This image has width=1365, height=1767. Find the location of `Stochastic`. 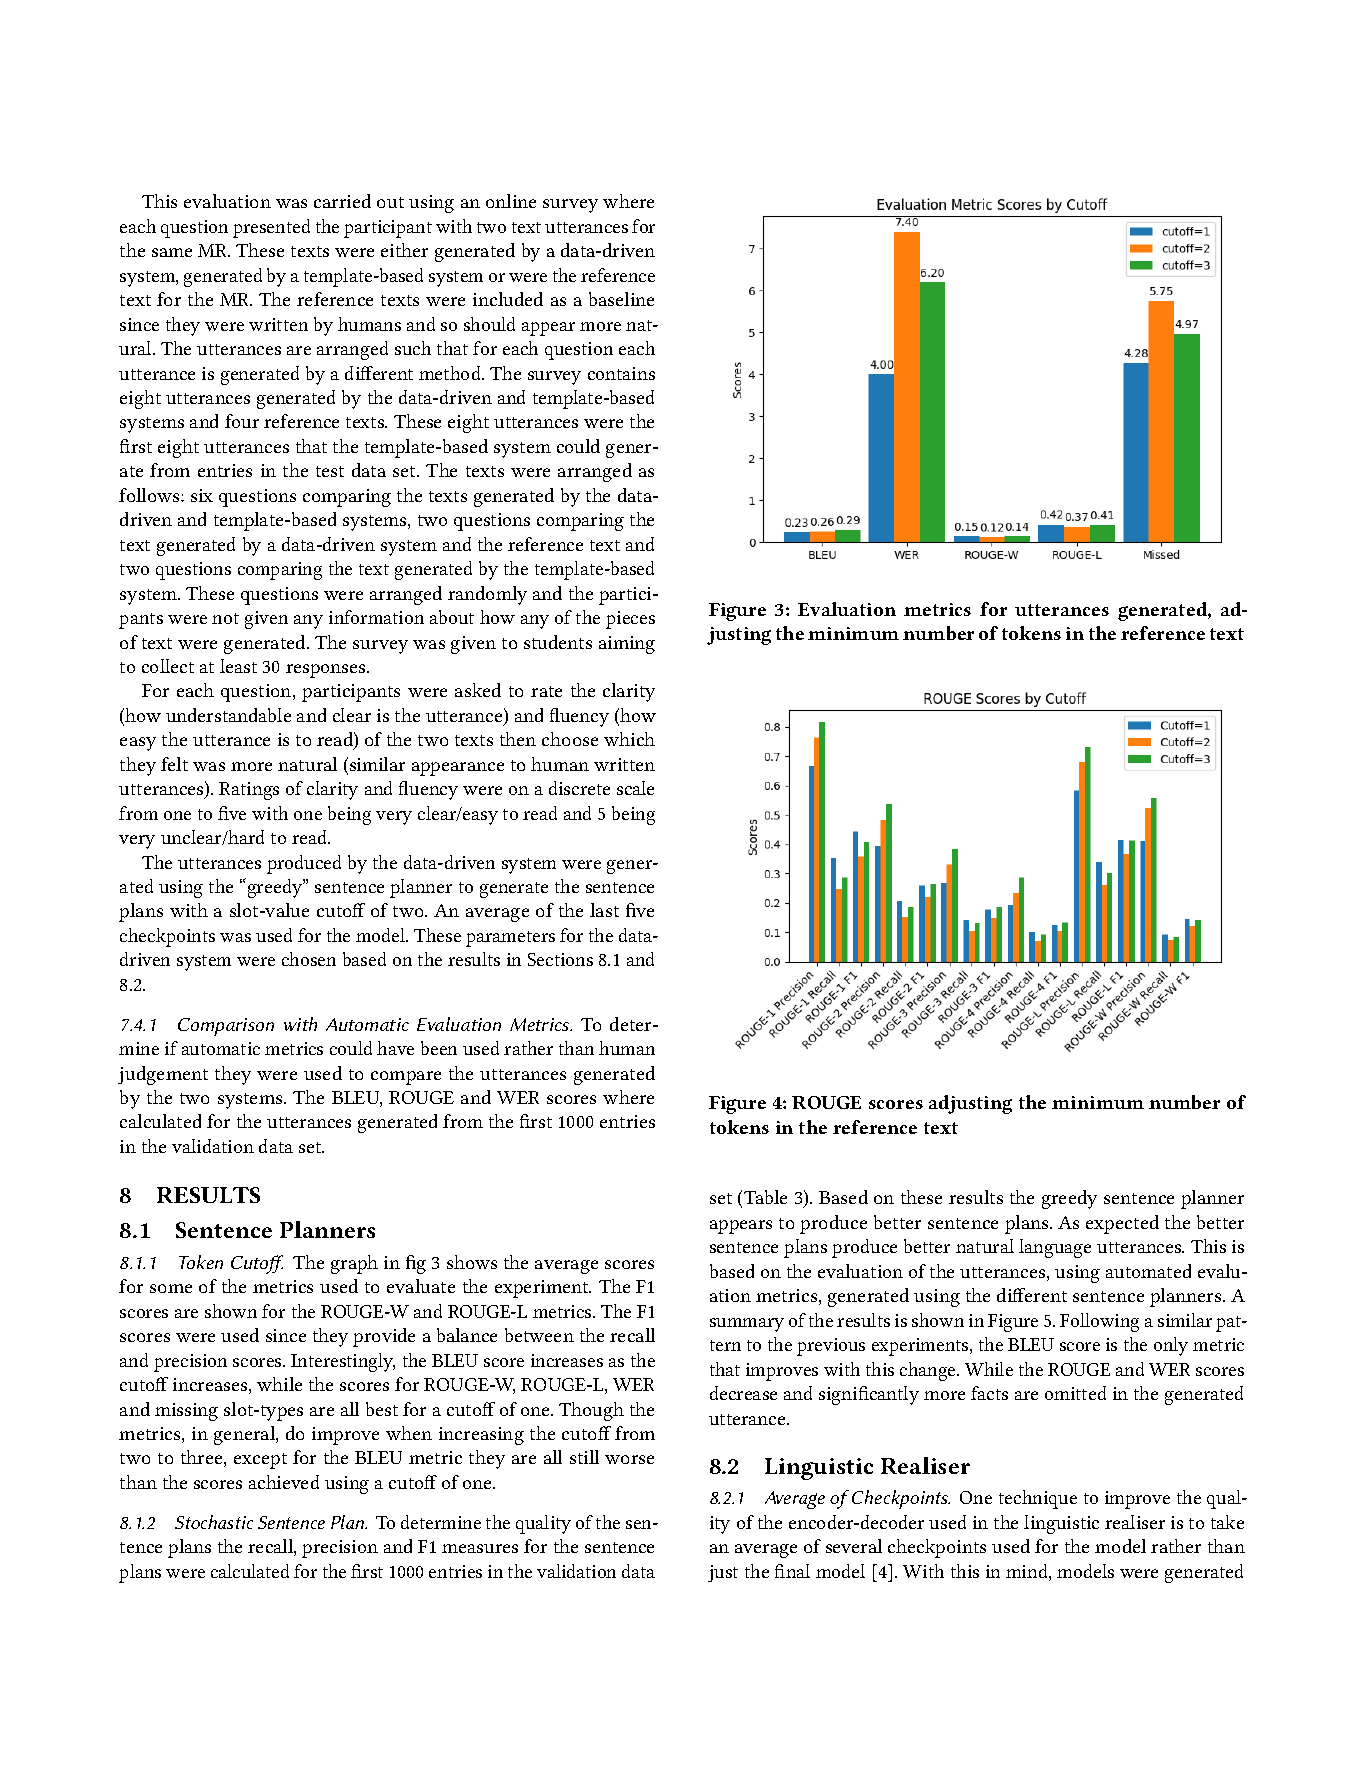

Stochastic is located at coordinates (214, 1522).
